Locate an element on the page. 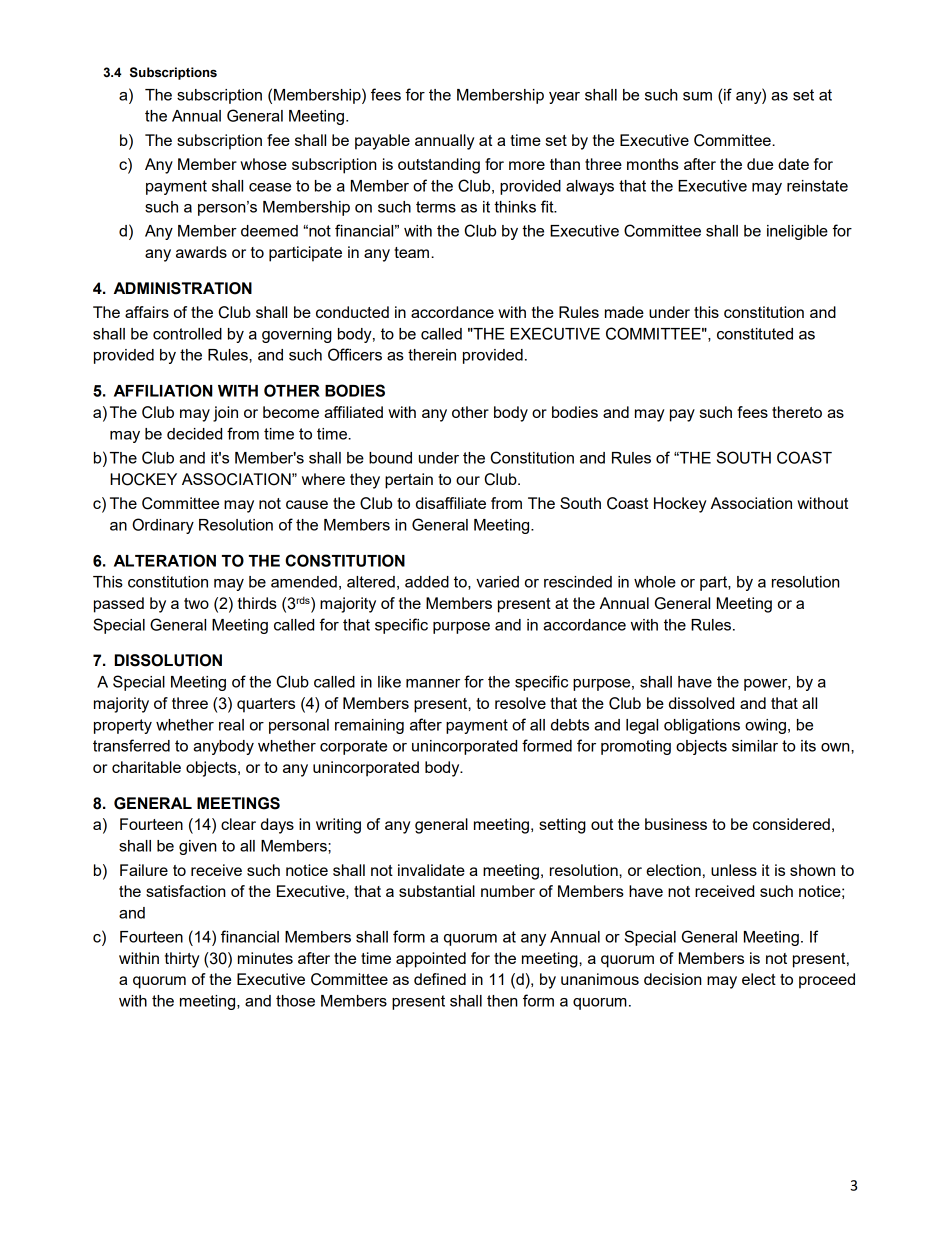 The width and height of the page is (952, 1233). whole is located at coordinates (655, 582).
